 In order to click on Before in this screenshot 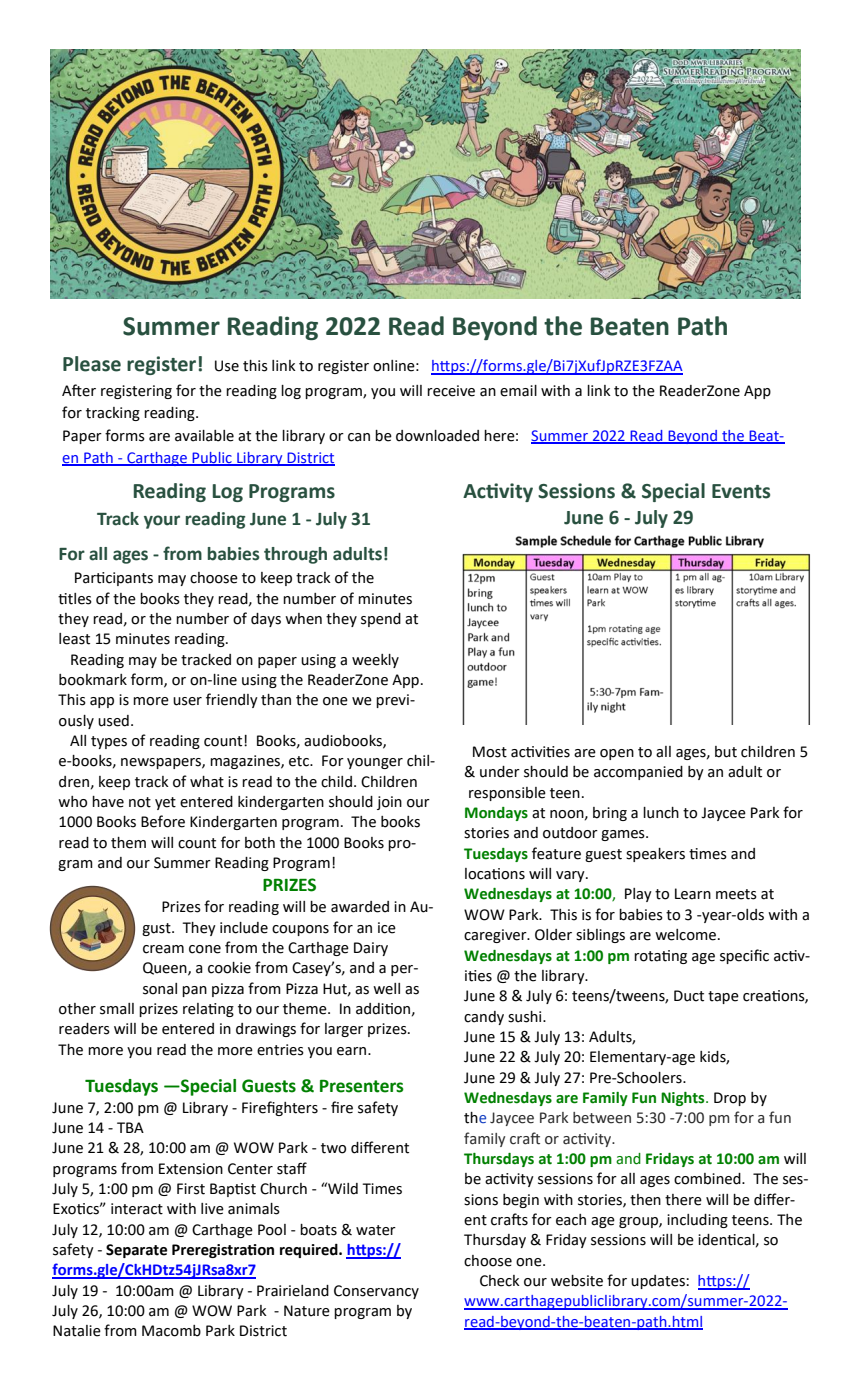, I will do `click(163, 821)`.
